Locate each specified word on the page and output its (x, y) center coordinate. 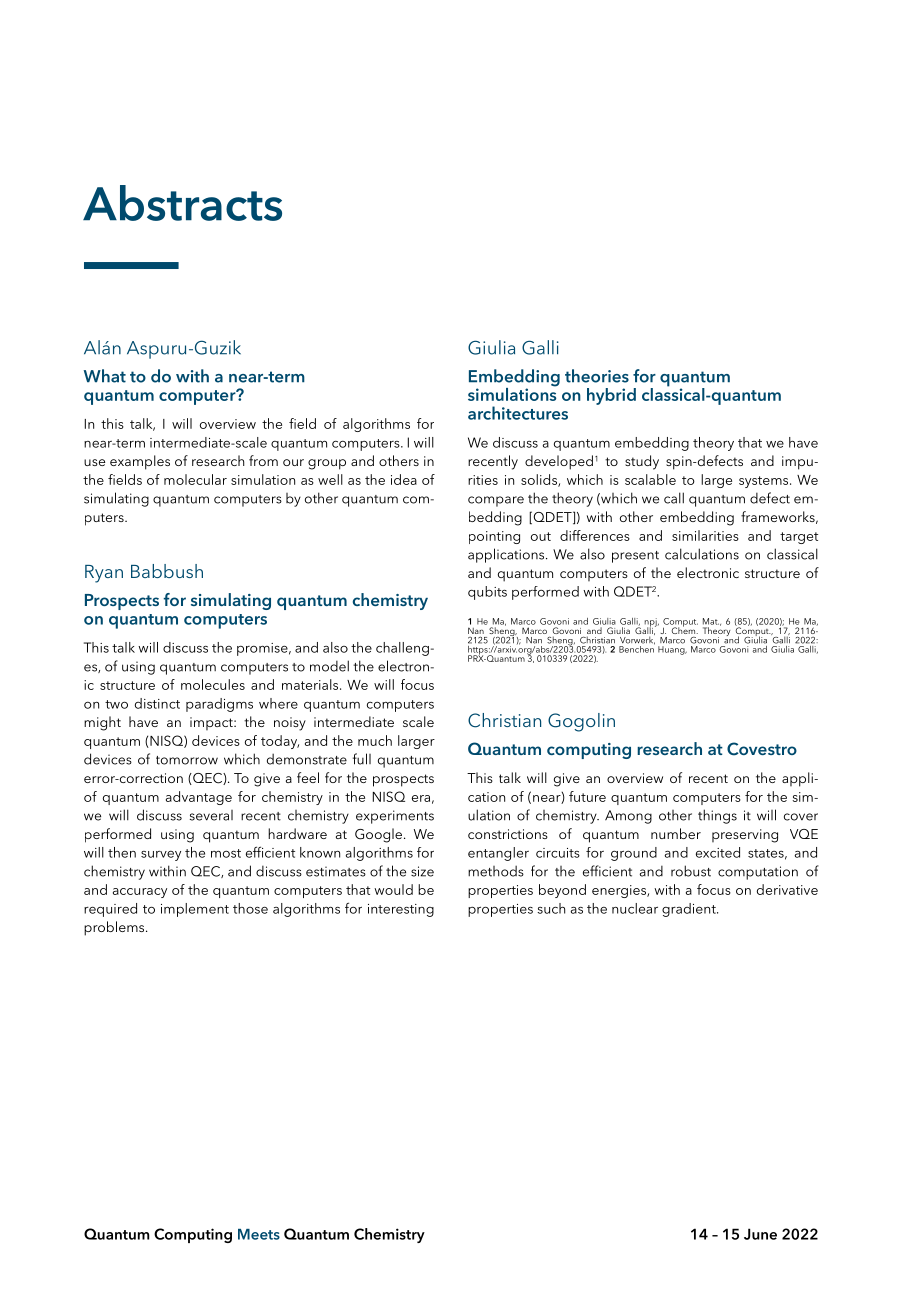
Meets (259, 1234)
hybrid (611, 396)
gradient (690, 910)
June (760, 1234)
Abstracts (182, 203)
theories (597, 376)
